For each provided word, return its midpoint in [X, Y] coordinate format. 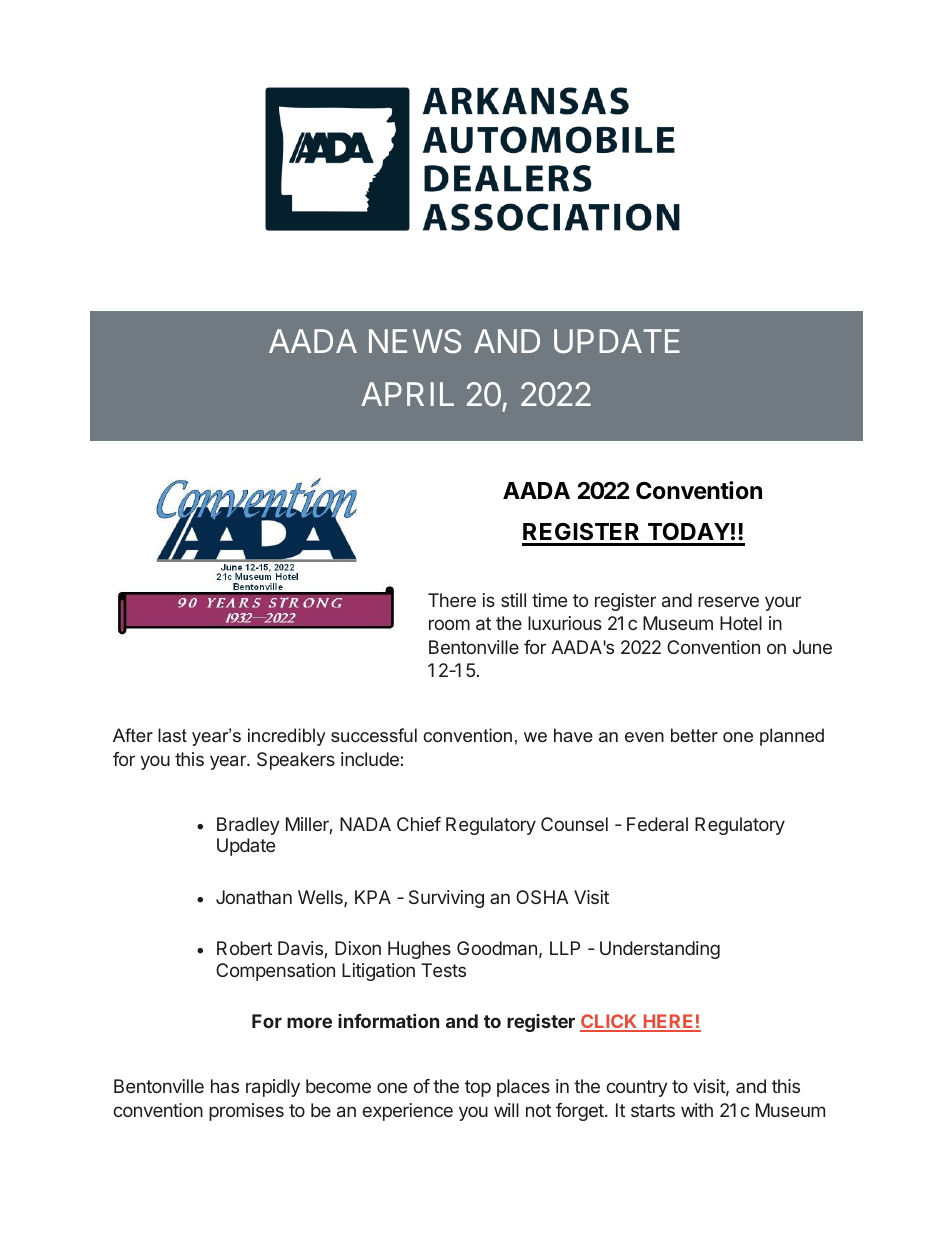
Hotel [741, 623]
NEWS [415, 341]
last [172, 735]
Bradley [248, 826]
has [225, 1086]
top [478, 1088]
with [697, 1110]
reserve [728, 601]
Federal [657, 824]
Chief [419, 824]
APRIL [407, 394]
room [449, 624]
